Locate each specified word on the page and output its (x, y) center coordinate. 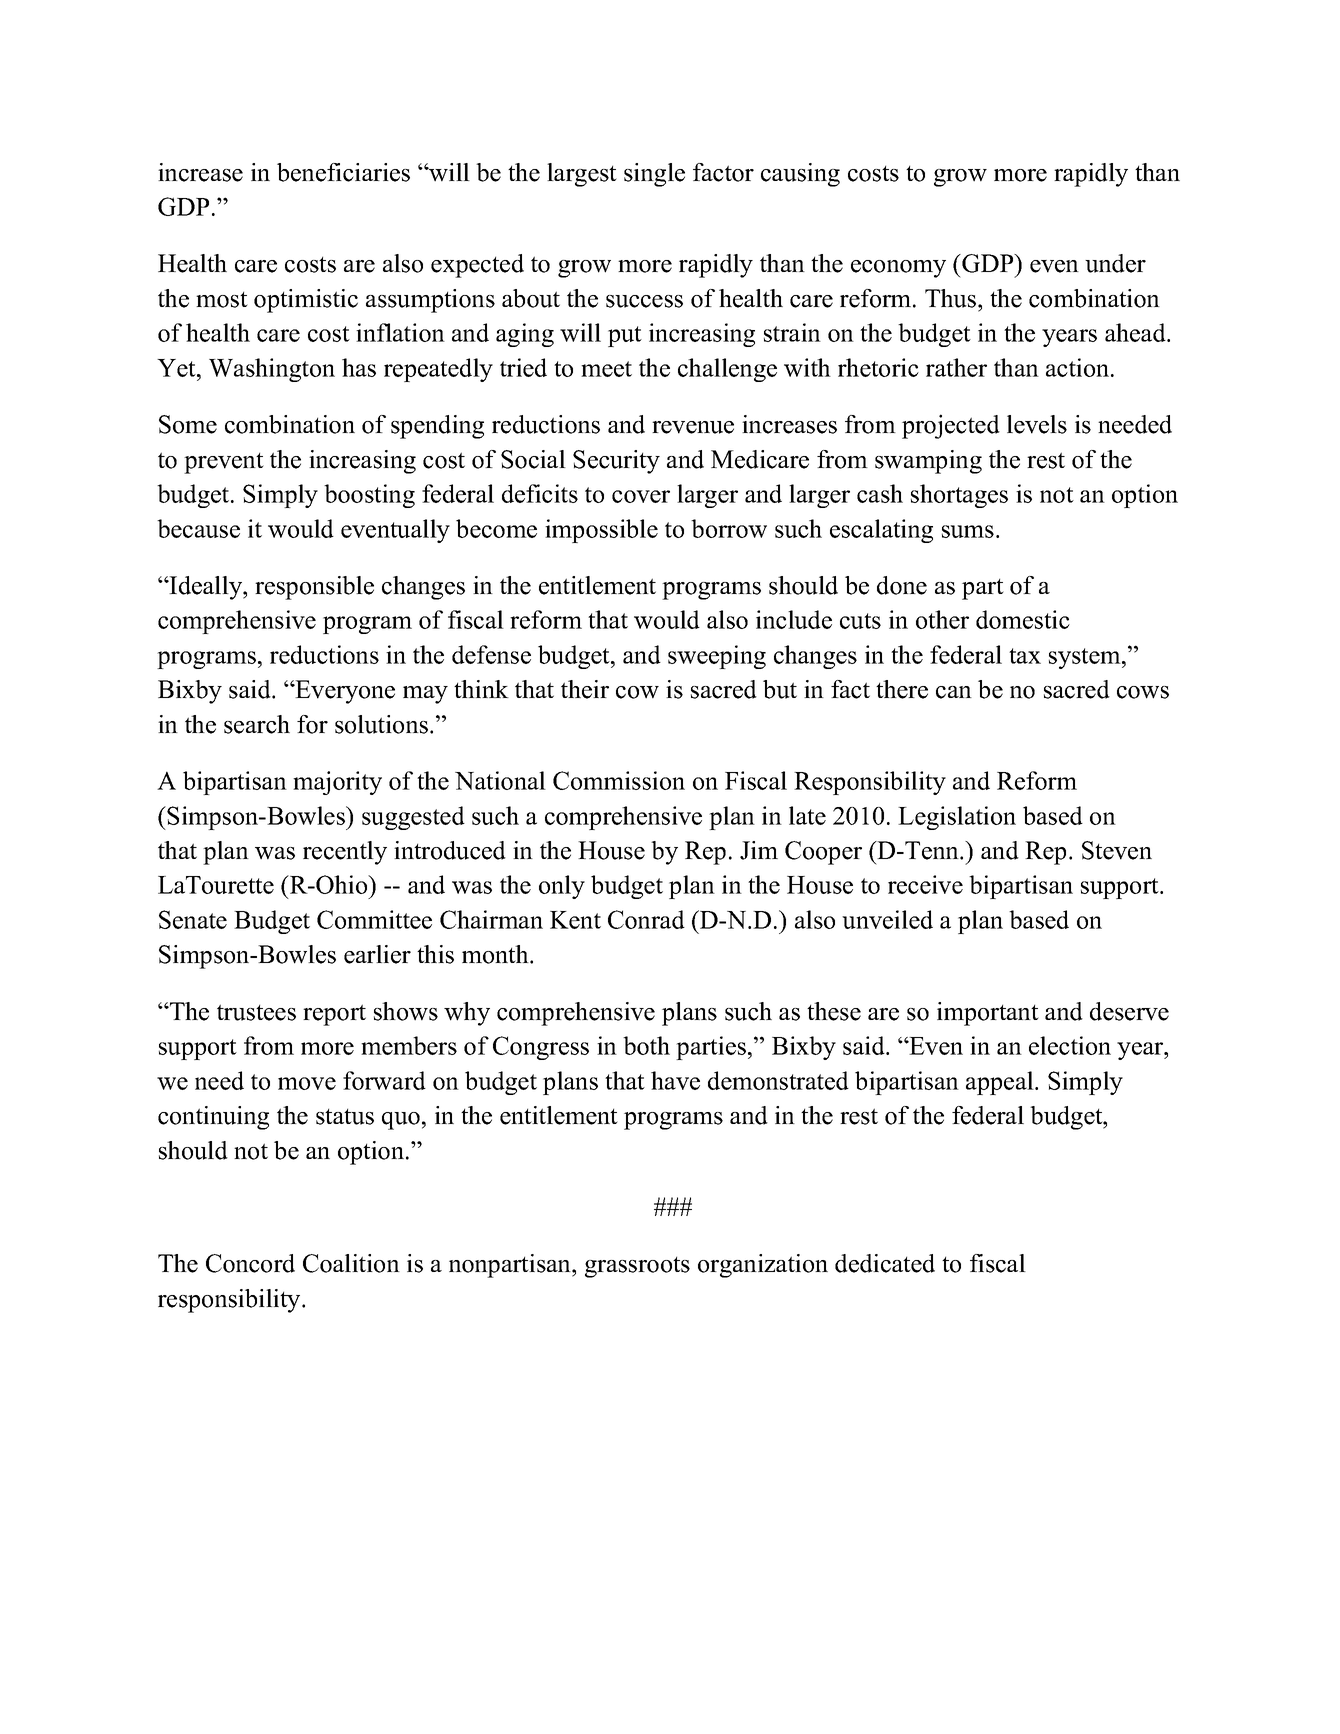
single (654, 175)
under (1115, 263)
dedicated (885, 1263)
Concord (250, 1263)
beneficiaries (343, 172)
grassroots (637, 1267)
